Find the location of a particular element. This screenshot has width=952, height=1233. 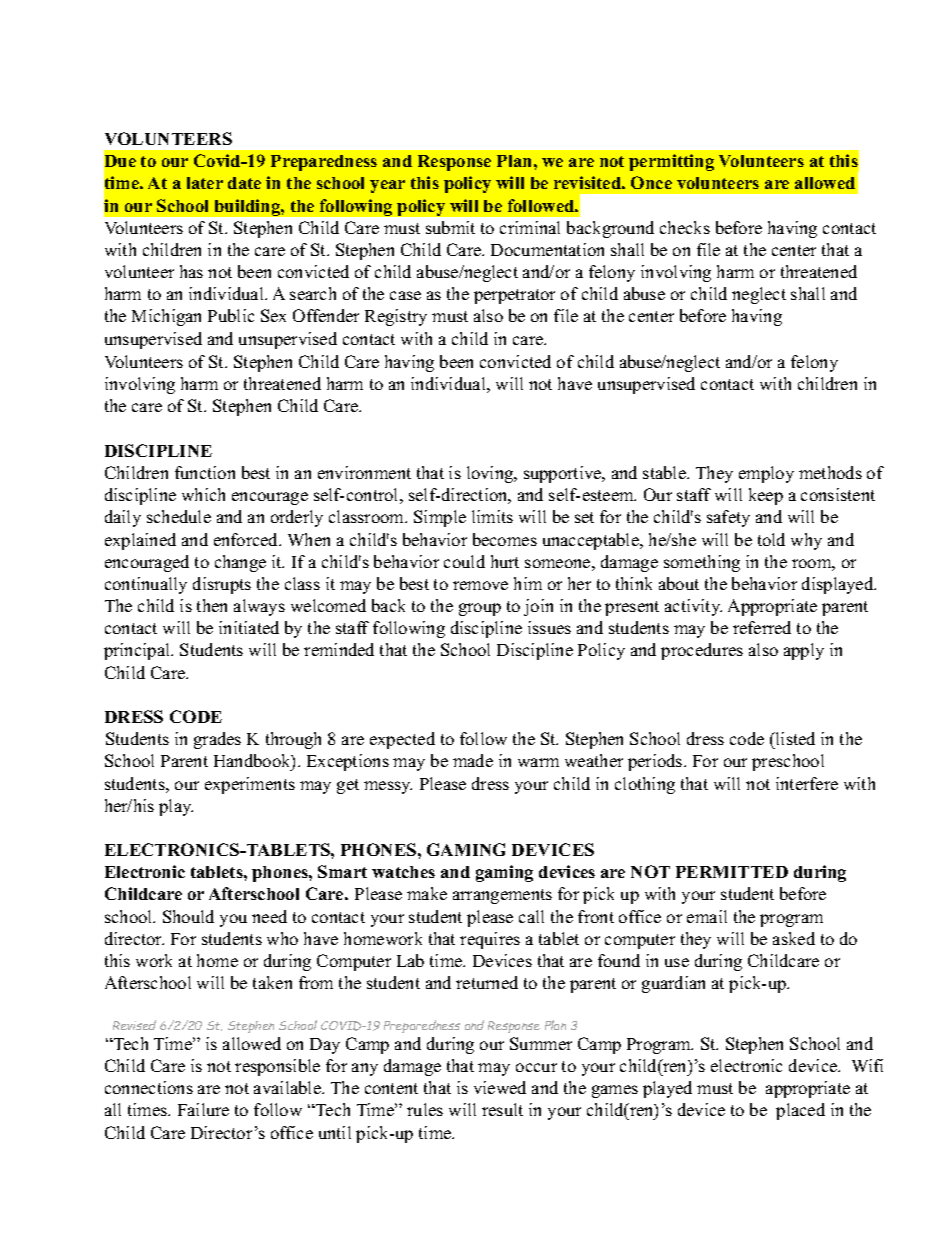

criminal is located at coordinates (530, 227).
